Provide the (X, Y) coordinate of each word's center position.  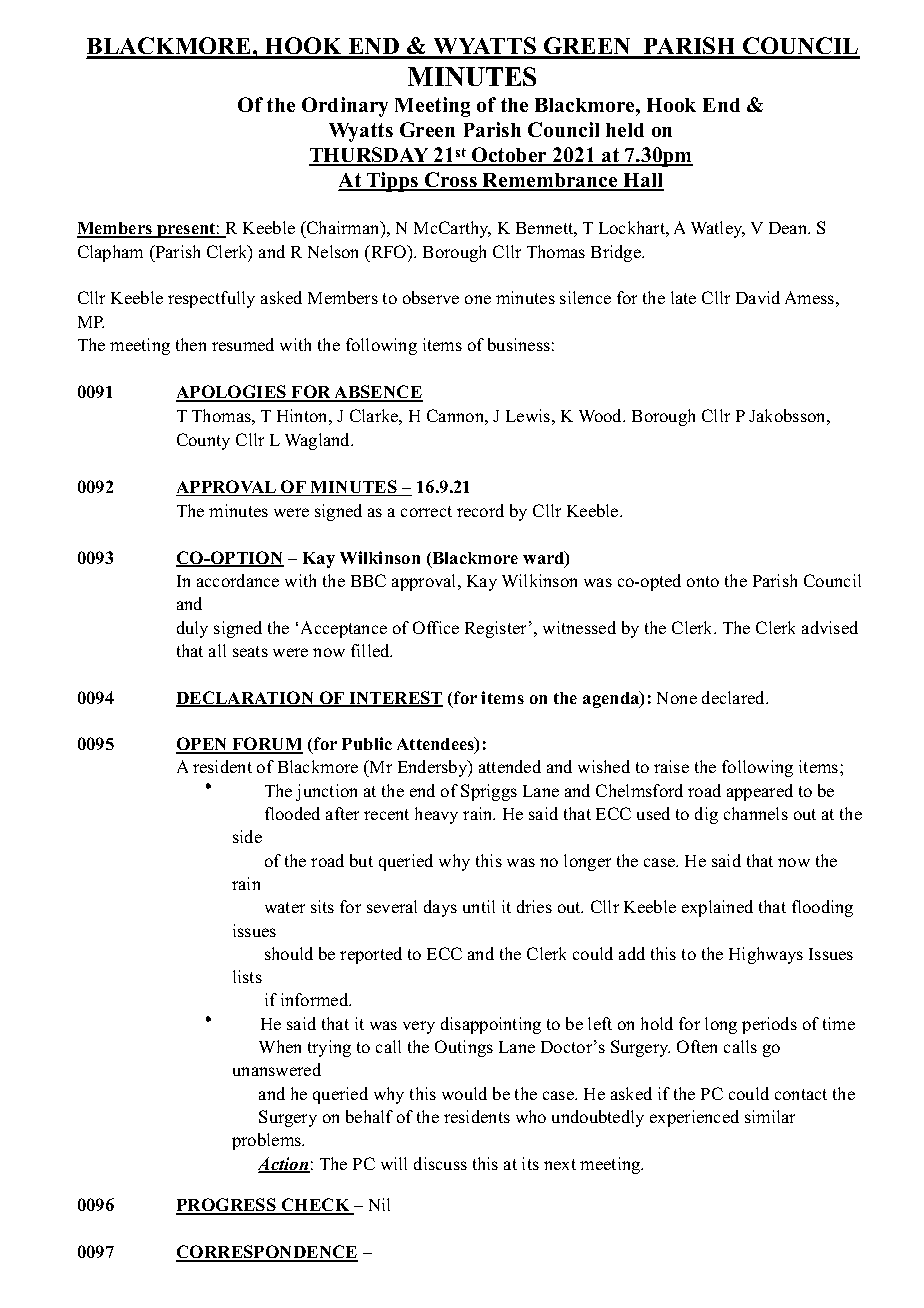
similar (770, 1116)
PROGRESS (227, 1206)
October (509, 156)
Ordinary (345, 107)
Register (495, 629)
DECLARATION (246, 699)
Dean (789, 228)
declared (735, 697)
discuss (440, 1163)
